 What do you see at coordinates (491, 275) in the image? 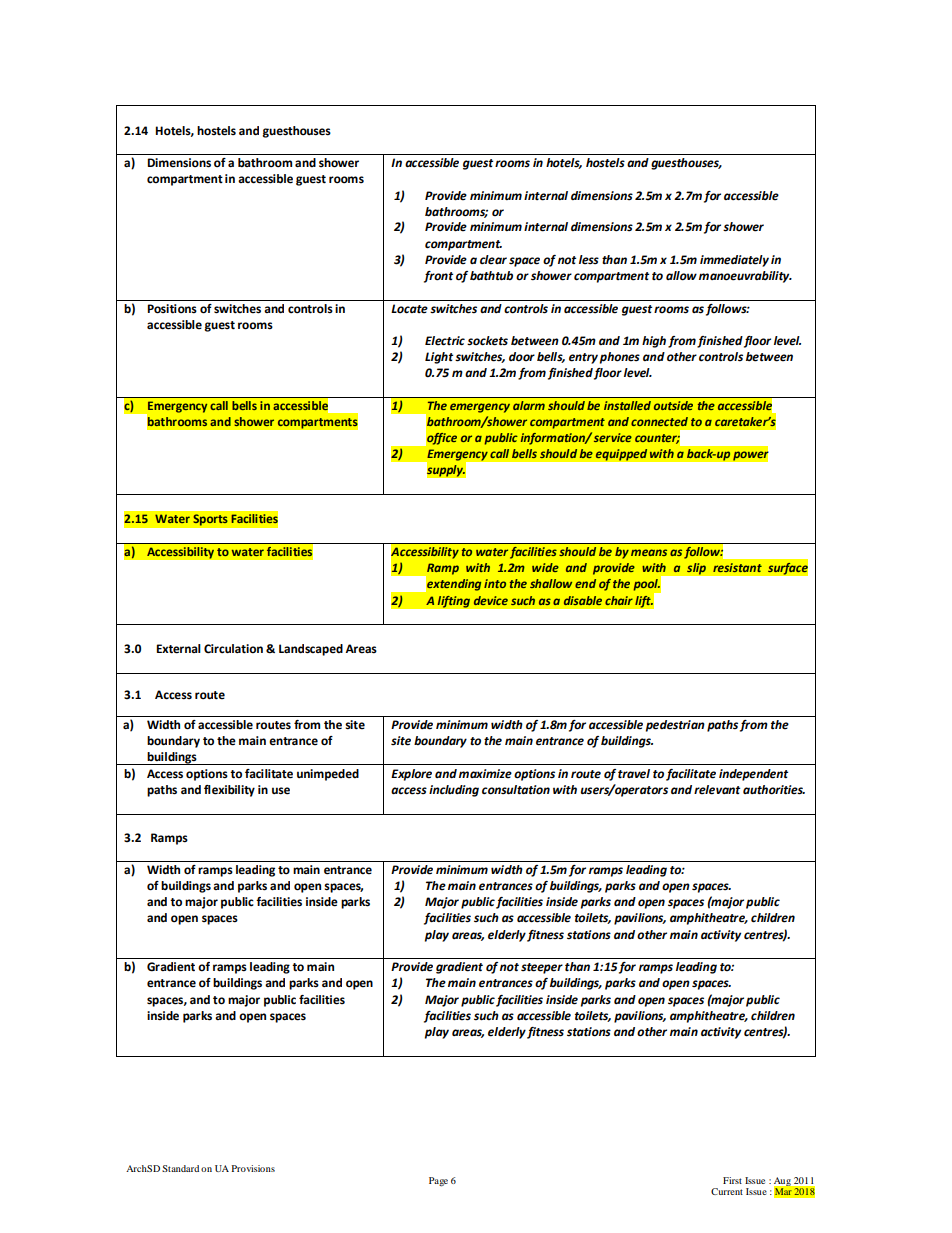
I see `bathtub` at bounding box center [491, 275].
